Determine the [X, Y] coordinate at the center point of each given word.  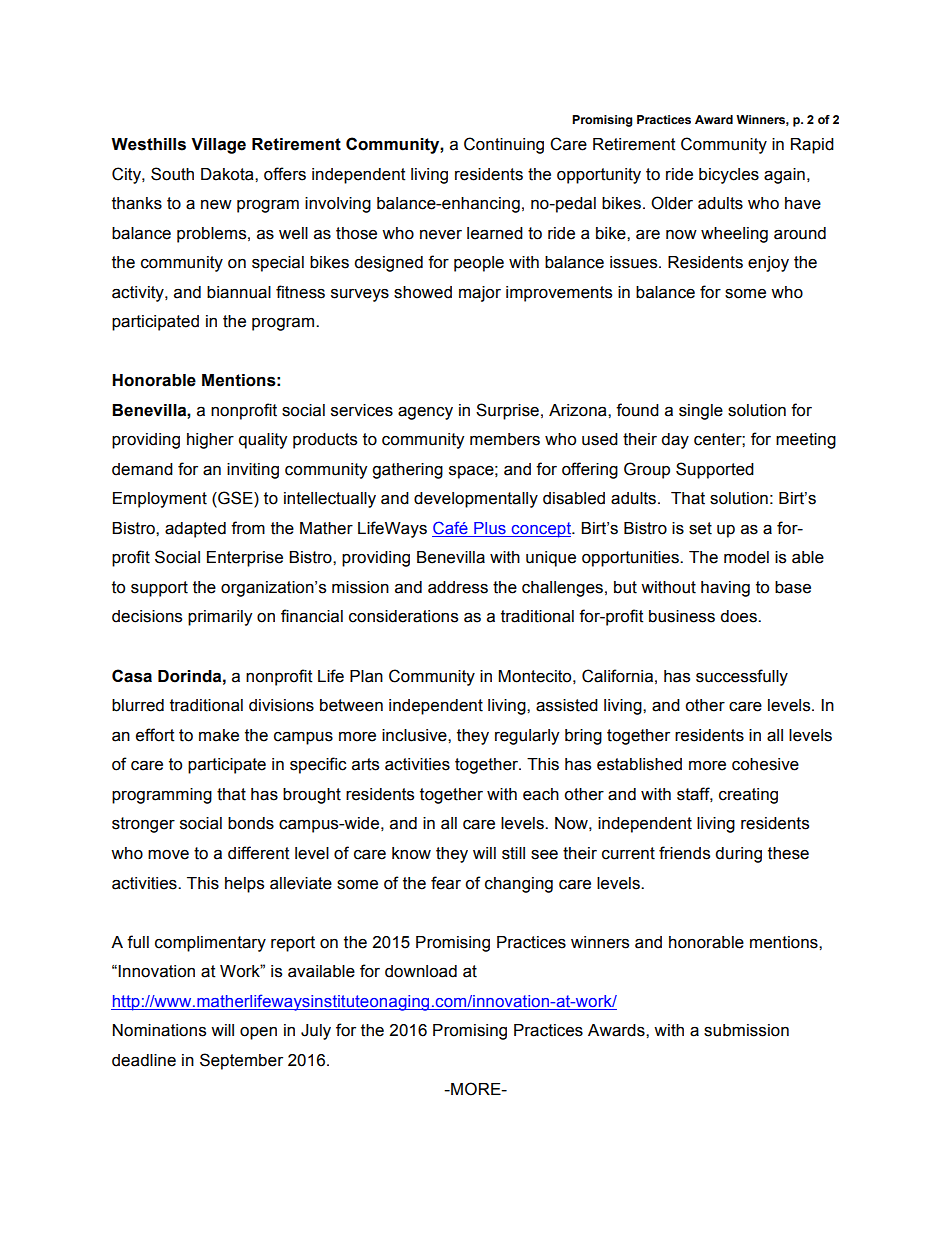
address [458, 587]
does [739, 616]
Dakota [228, 174]
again [784, 176]
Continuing [504, 145]
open [258, 1033]
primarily [220, 618]
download [421, 971]
